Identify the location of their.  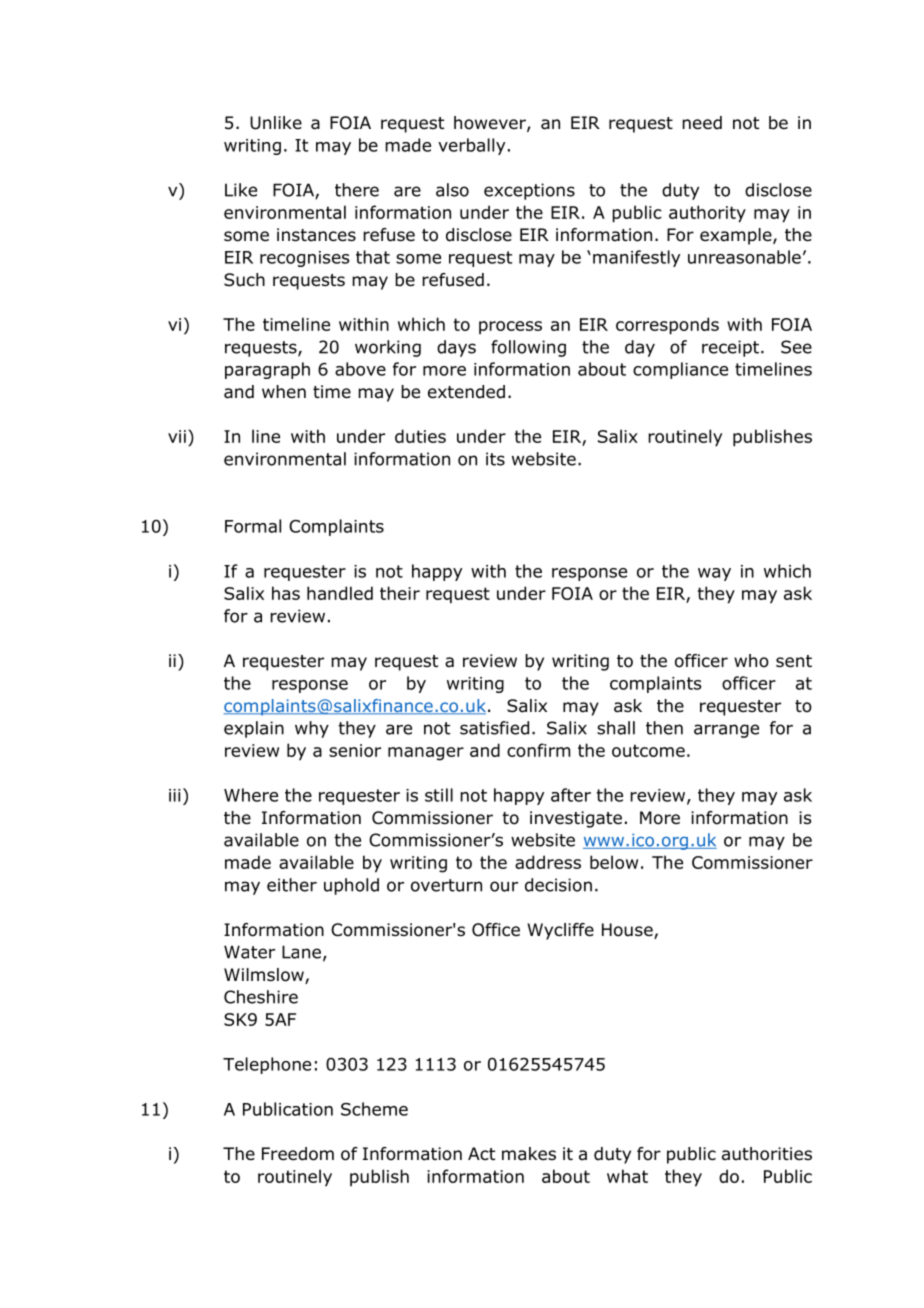
(400, 593).
